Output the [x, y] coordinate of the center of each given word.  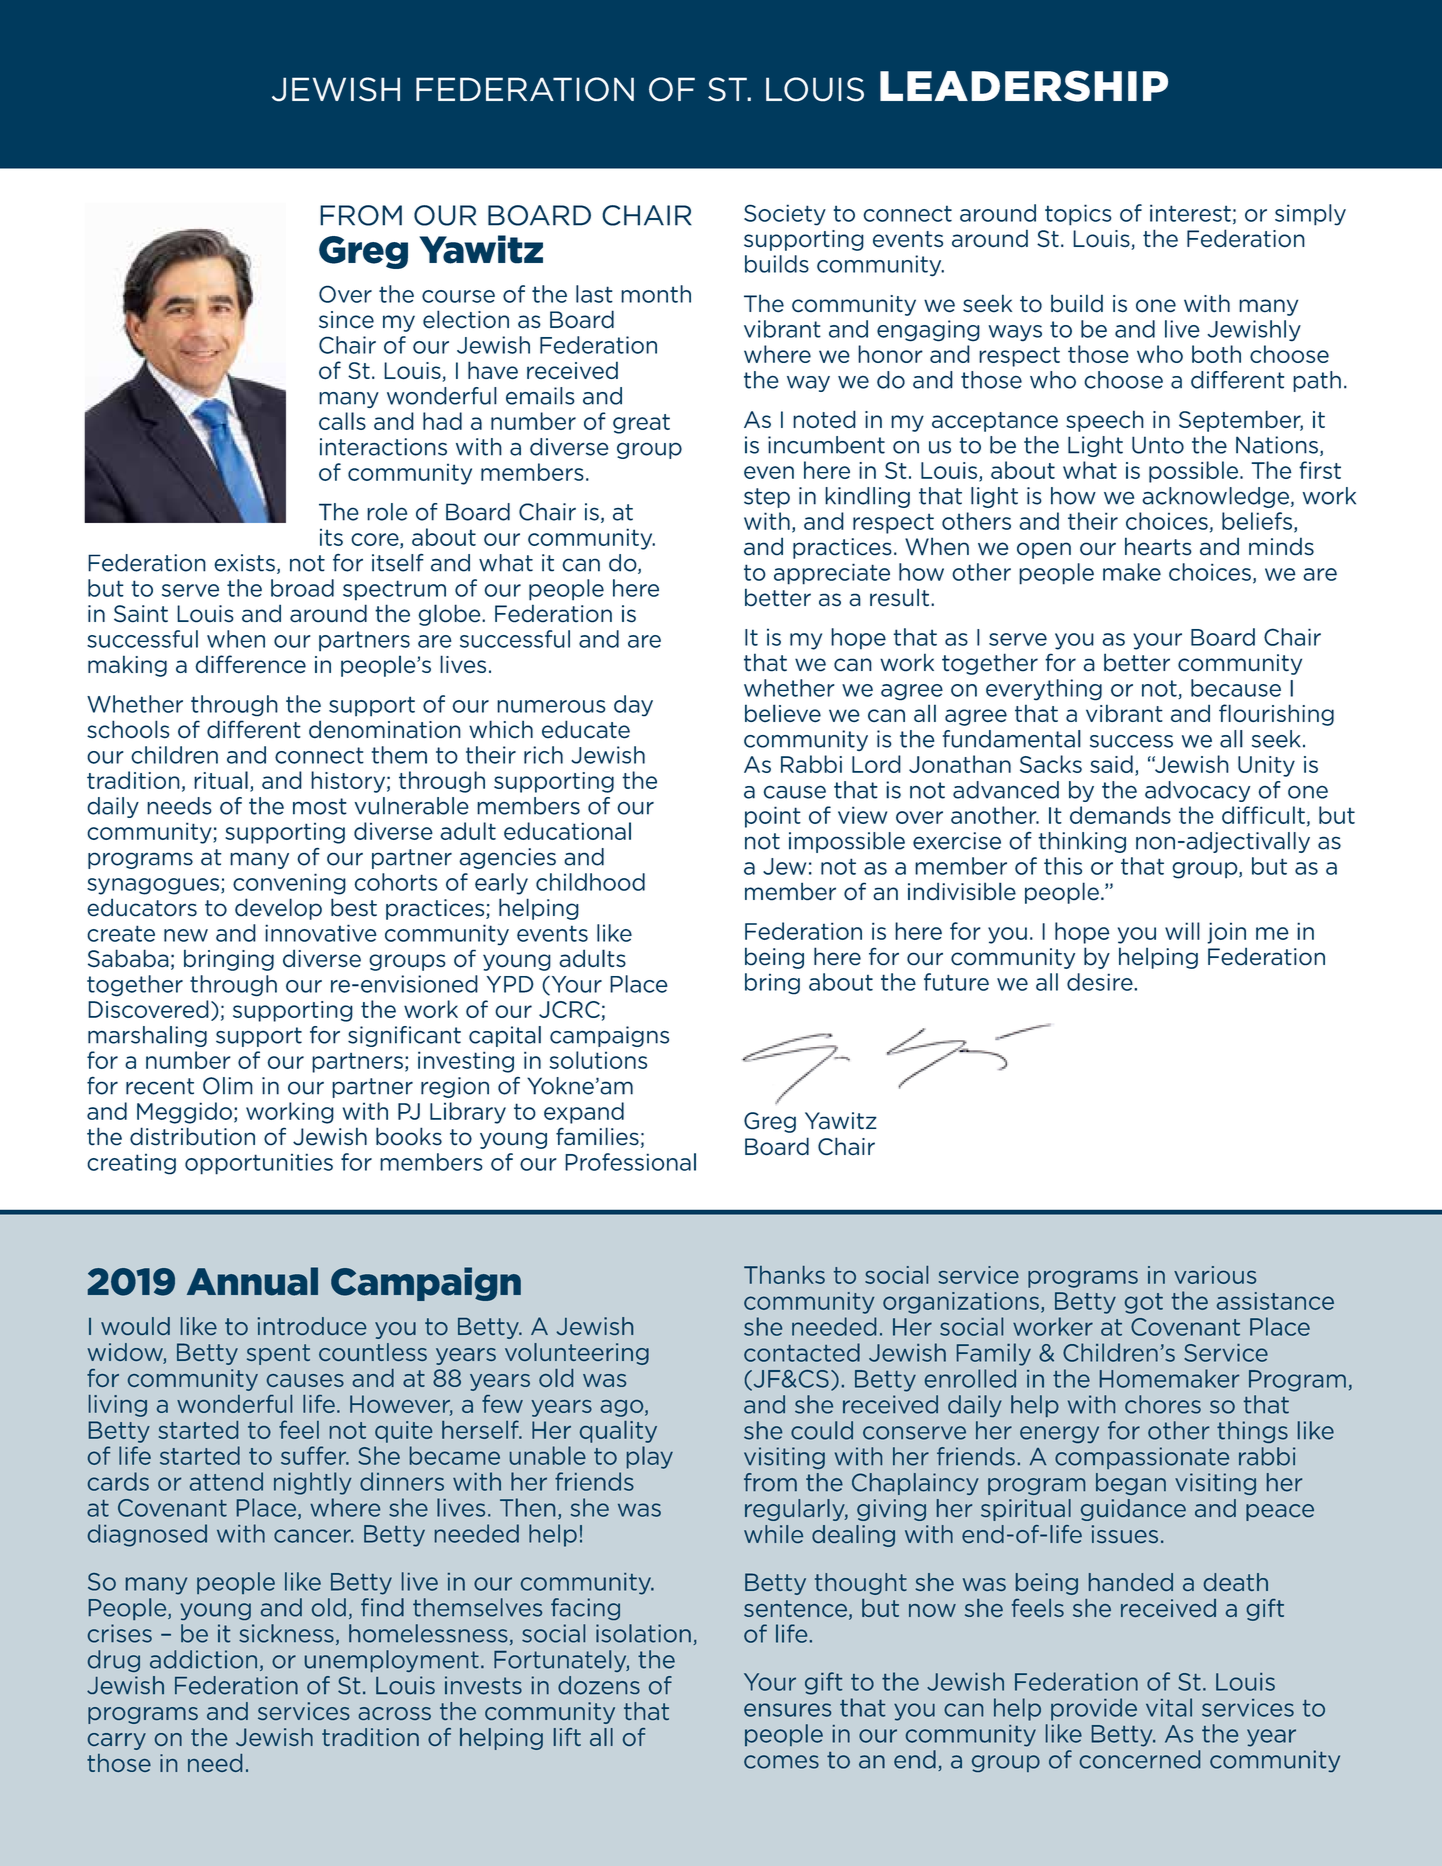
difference [250, 664]
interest [1190, 213]
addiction [203, 1659]
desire [1101, 982]
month [656, 294]
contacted [802, 1352]
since [346, 320]
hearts [1158, 546]
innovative [321, 933]
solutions [598, 1060]
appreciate [832, 574]
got [1144, 1303]
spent [278, 1354]
